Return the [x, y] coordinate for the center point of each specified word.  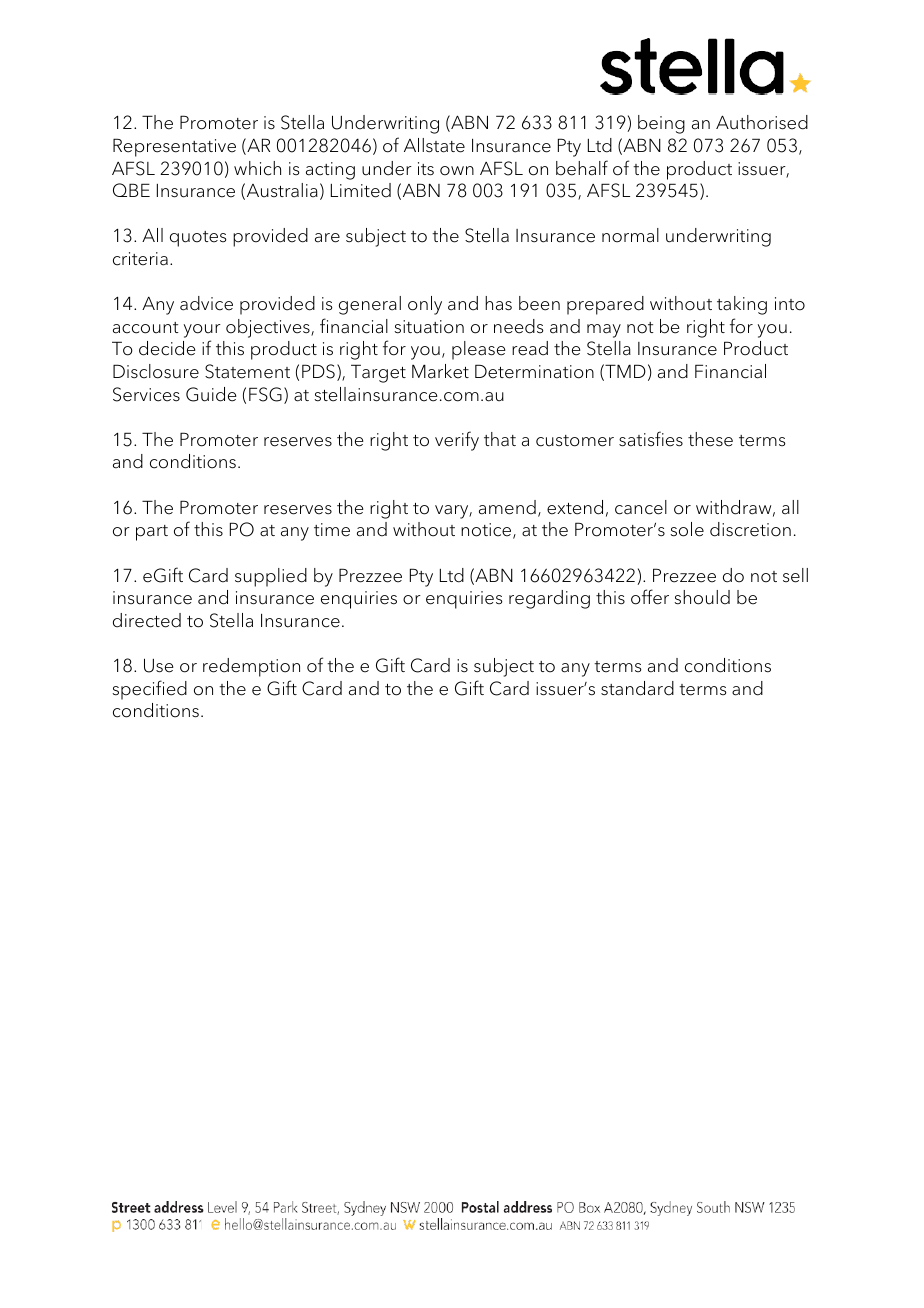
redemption [251, 667]
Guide [211, 394]
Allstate [434, 145]
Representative [174, 147]
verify [457, 441]
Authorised [762, 122]
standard [637, 688]
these [710, 439]
